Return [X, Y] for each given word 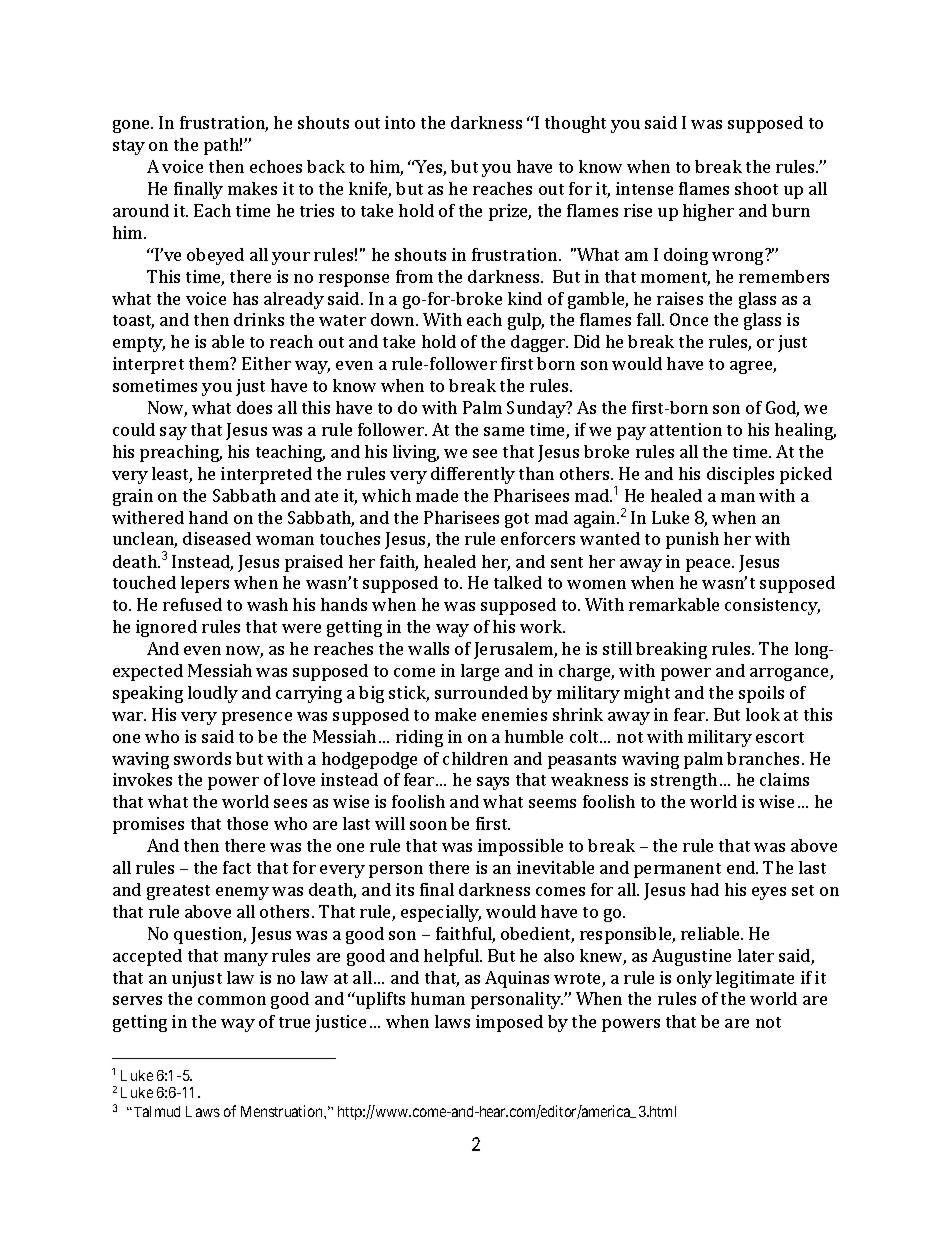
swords [202, 758]
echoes [276, 166]
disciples [740, 475]
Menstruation [283, 1111]
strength [684, 781]
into [400, 122]
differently [473, 475]
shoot [756, 188]
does [254, 407]
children [475, 758]
